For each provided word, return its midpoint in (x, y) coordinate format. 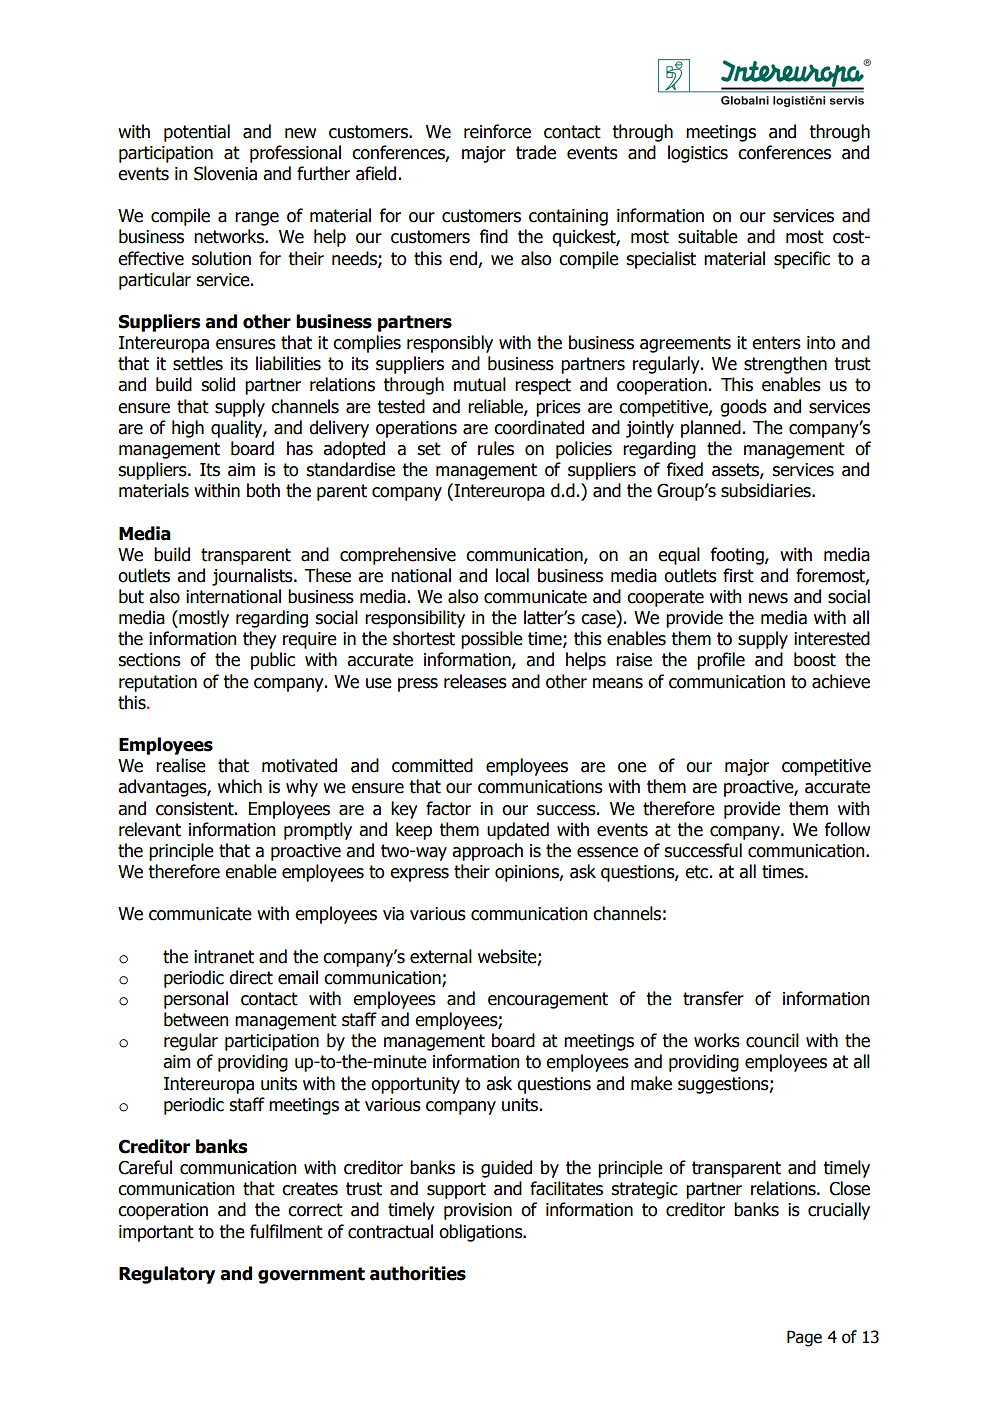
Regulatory (167, 1275)
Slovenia (225, 173)
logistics (698, 154)
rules (496, 448)
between (196, 1019)
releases (475, 681)
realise (181, 765)
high (188, 429)
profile (721, 661)
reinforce (497, 131)
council (772, 1040)
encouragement (548, 1000)
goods (743, 408)
